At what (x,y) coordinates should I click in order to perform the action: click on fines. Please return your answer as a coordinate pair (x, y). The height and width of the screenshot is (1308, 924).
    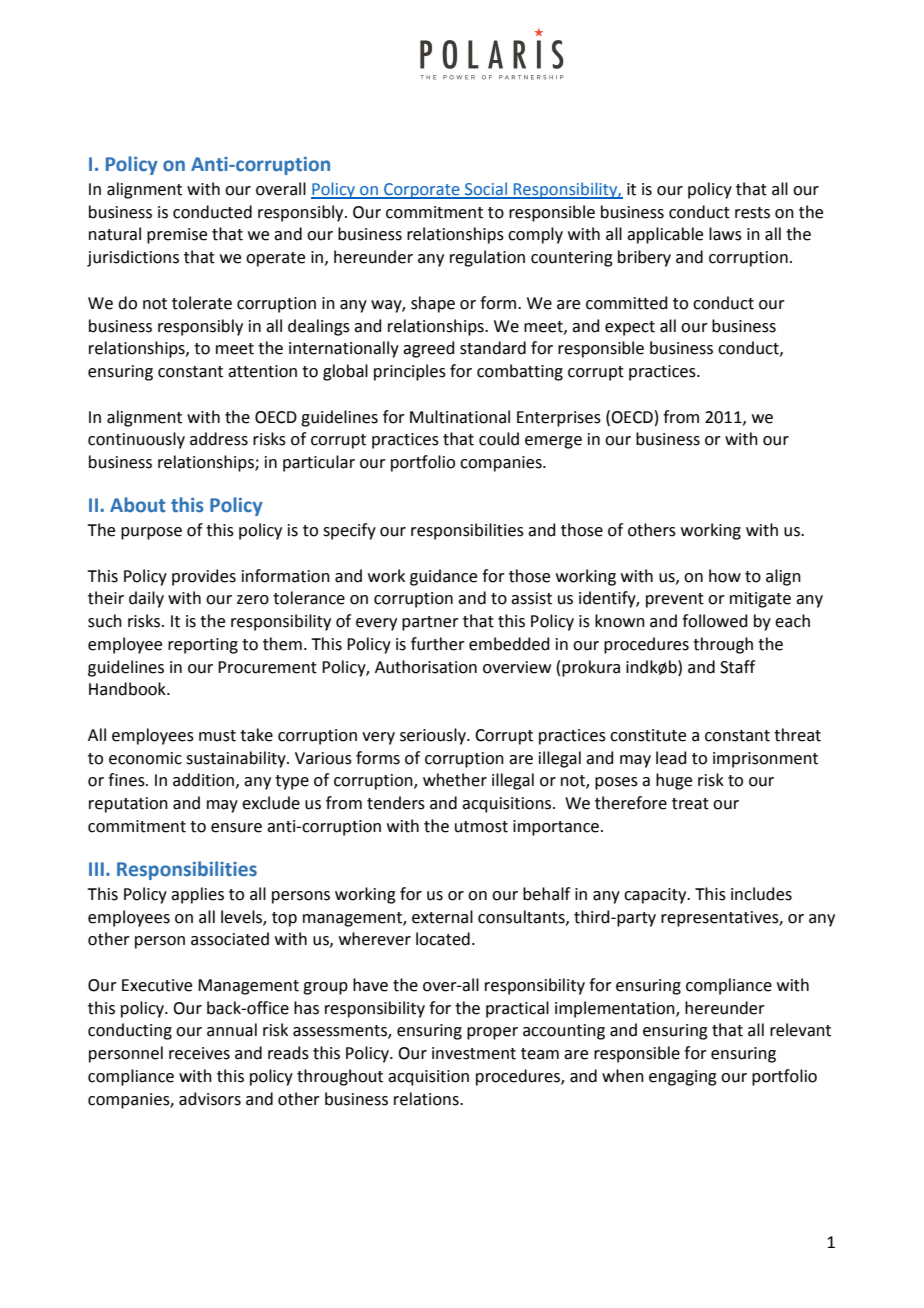
    Looking at the image, I should click on (127, 780).
